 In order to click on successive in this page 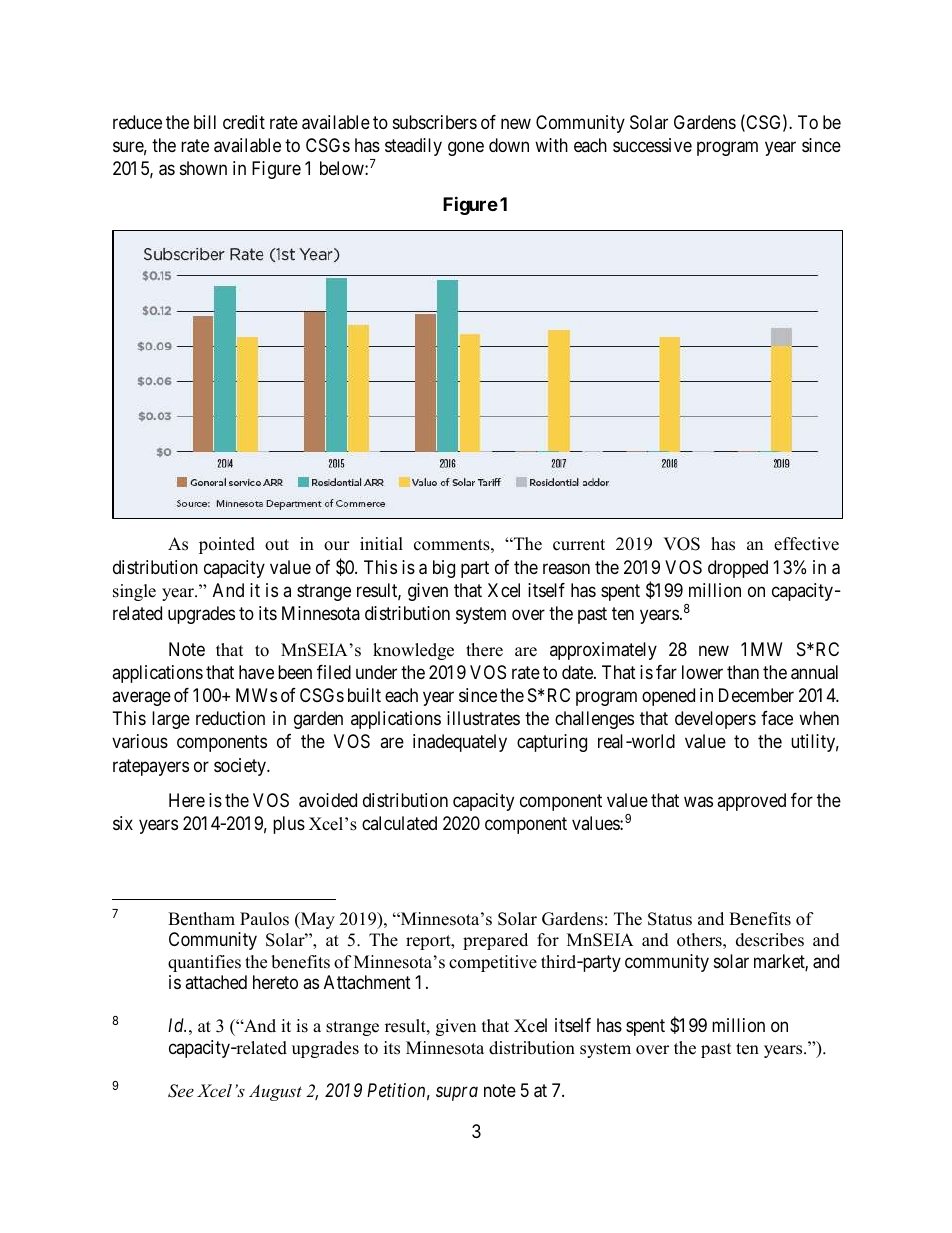, I will do `click(652, 145)`.
